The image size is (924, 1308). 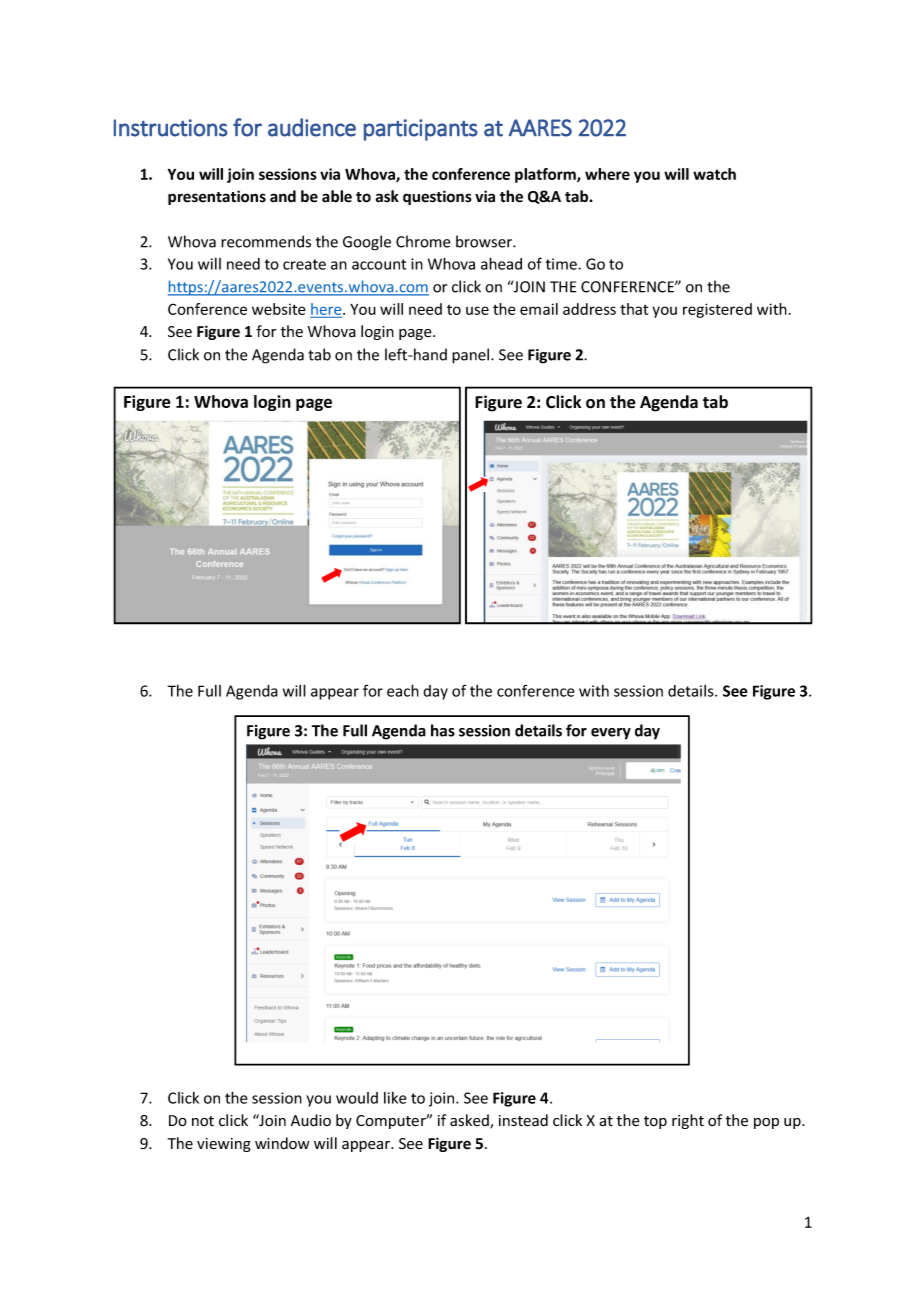 I want to click on every, so click(x=611, y=734).
